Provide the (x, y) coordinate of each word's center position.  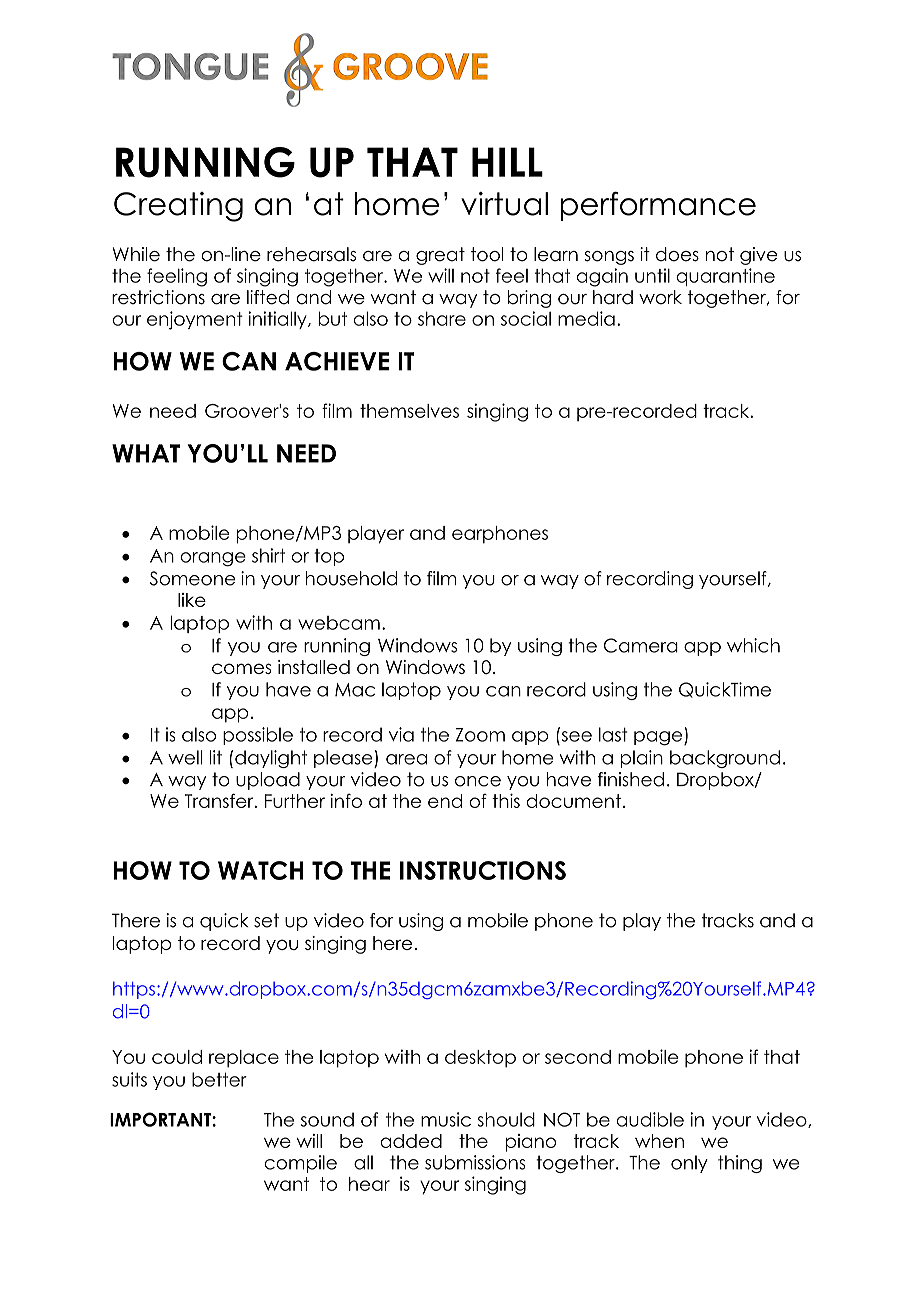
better (219, 1079)
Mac (355, 690)
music (446, 1119)
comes (242, 668)
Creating (178, 207)
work (660, 297)
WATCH (261, 870)
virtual (504, 204)
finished (631, 779)
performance (658, 206)
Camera (641, 645)
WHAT (146, 453)
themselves (409, 411)
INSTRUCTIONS (483, 870)
